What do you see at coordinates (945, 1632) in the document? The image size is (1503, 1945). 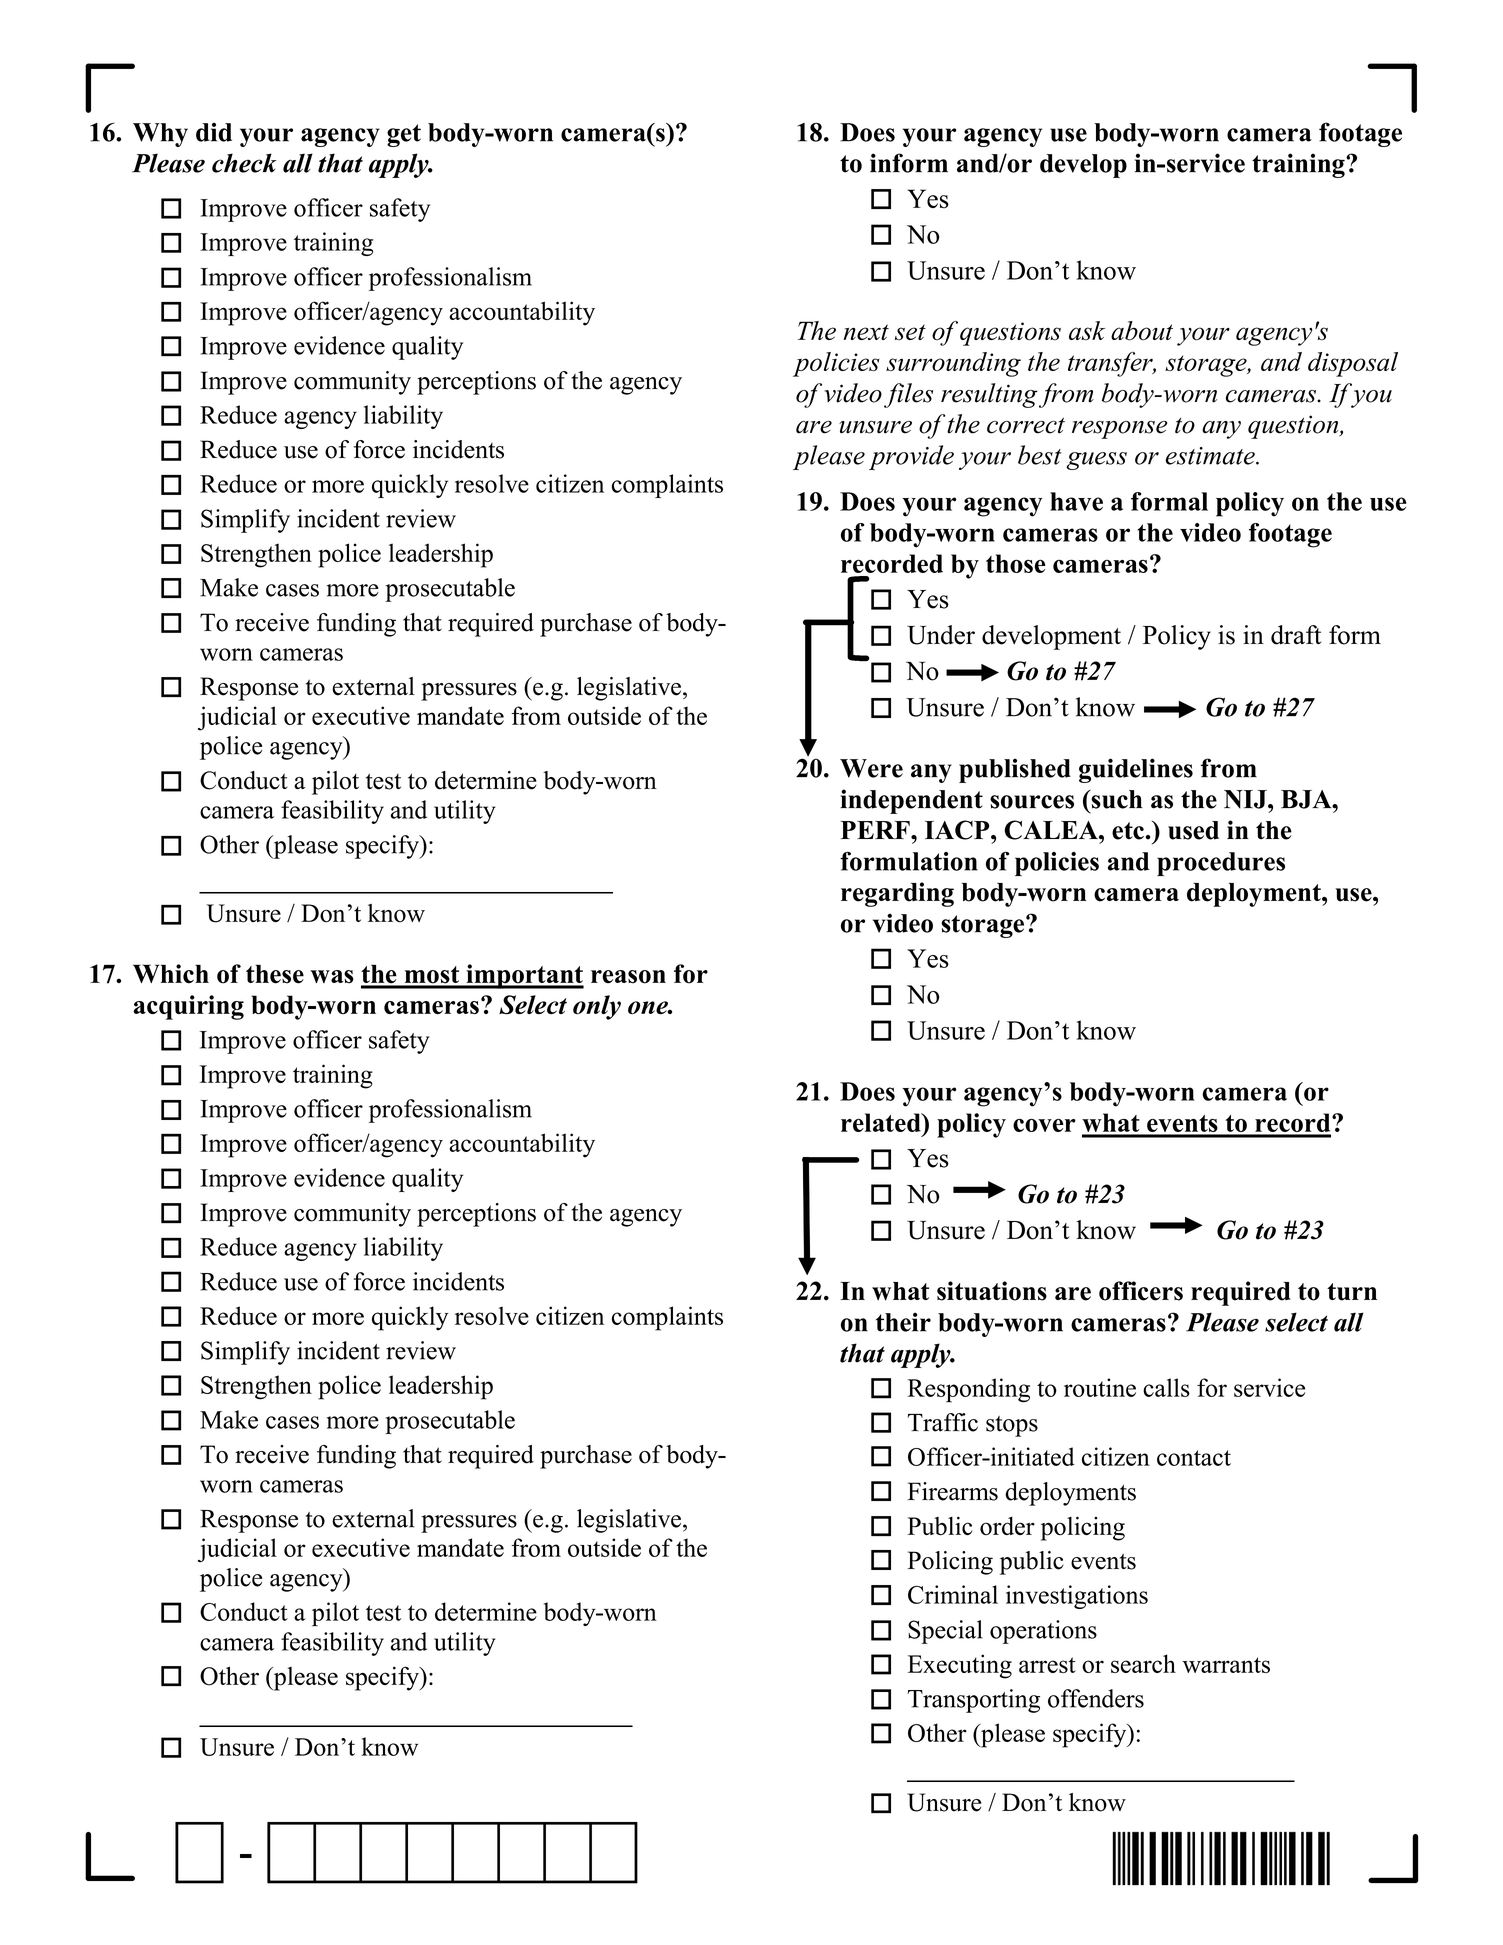 I see `Special` at bounding box center [945, 1632].
